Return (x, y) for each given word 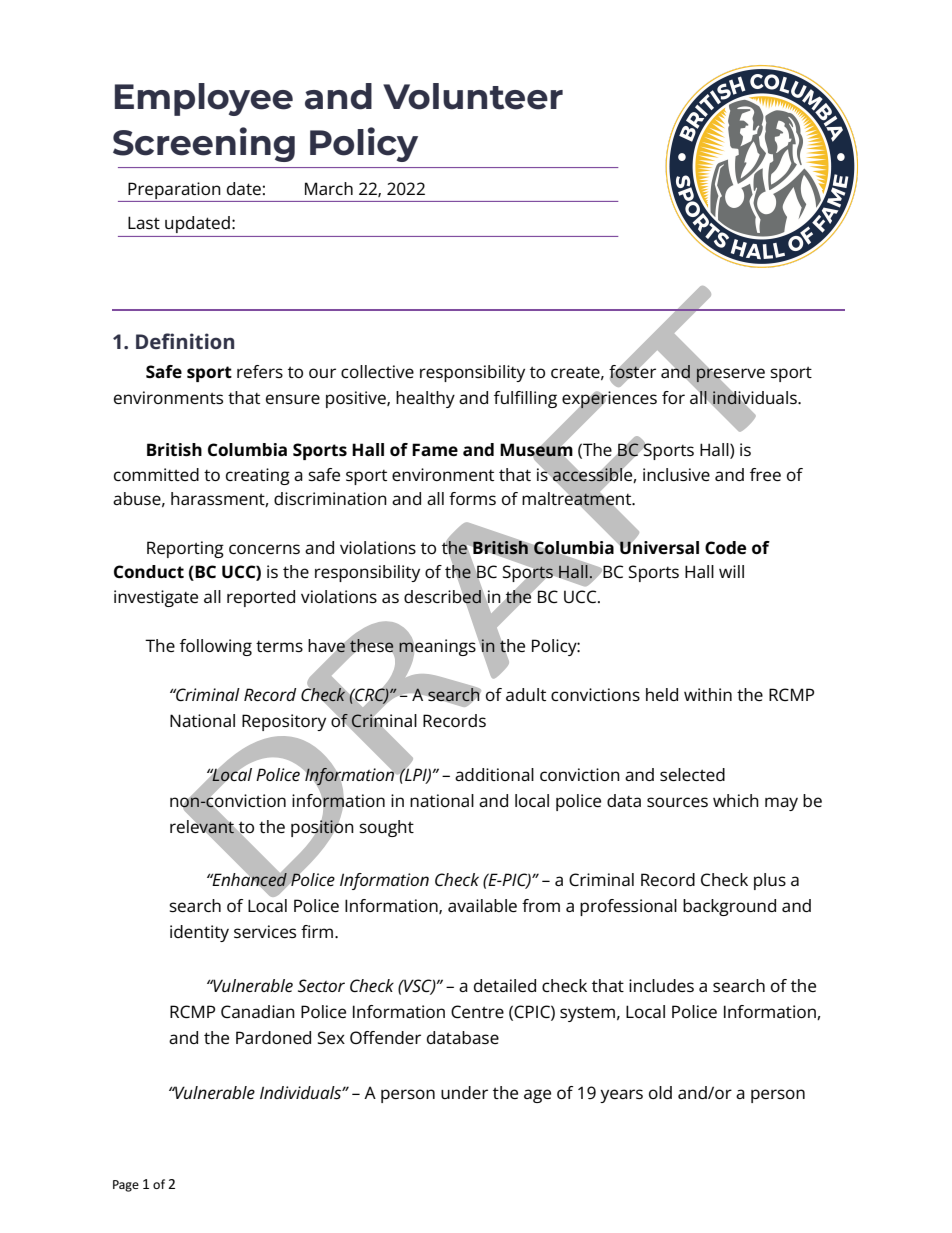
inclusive (676, 474)
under (464, 1092)
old (660, 1092)
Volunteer (473, 96)
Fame (435, 449)
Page (126, 1186)
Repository (284, 722)
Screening (204, 144)
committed (156, 474)
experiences (609, 401)
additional (494, 774)
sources (677, 802)
